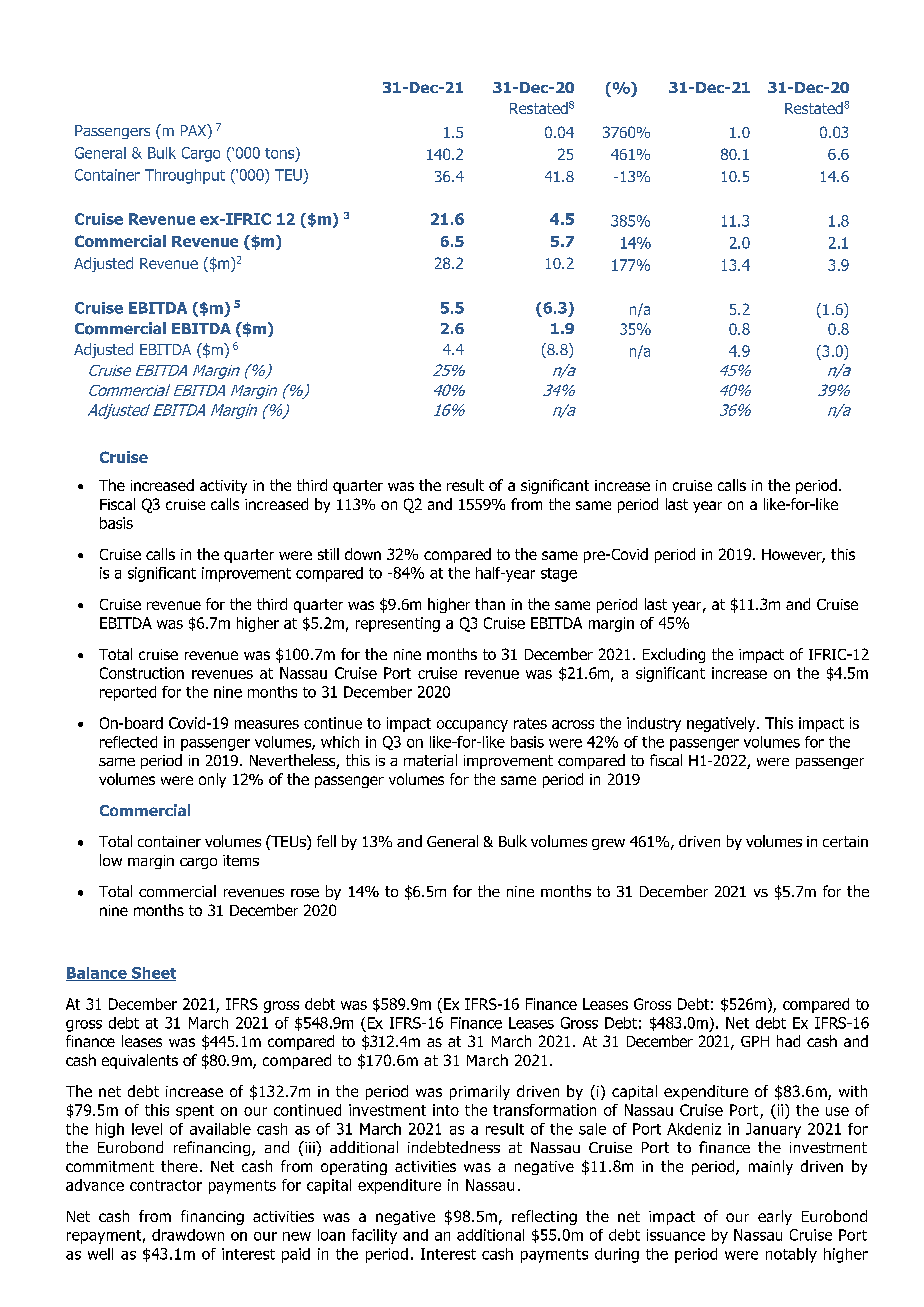  Describe the element at coordinates (166, 1185) in the document. I see `contractor` at that location.
